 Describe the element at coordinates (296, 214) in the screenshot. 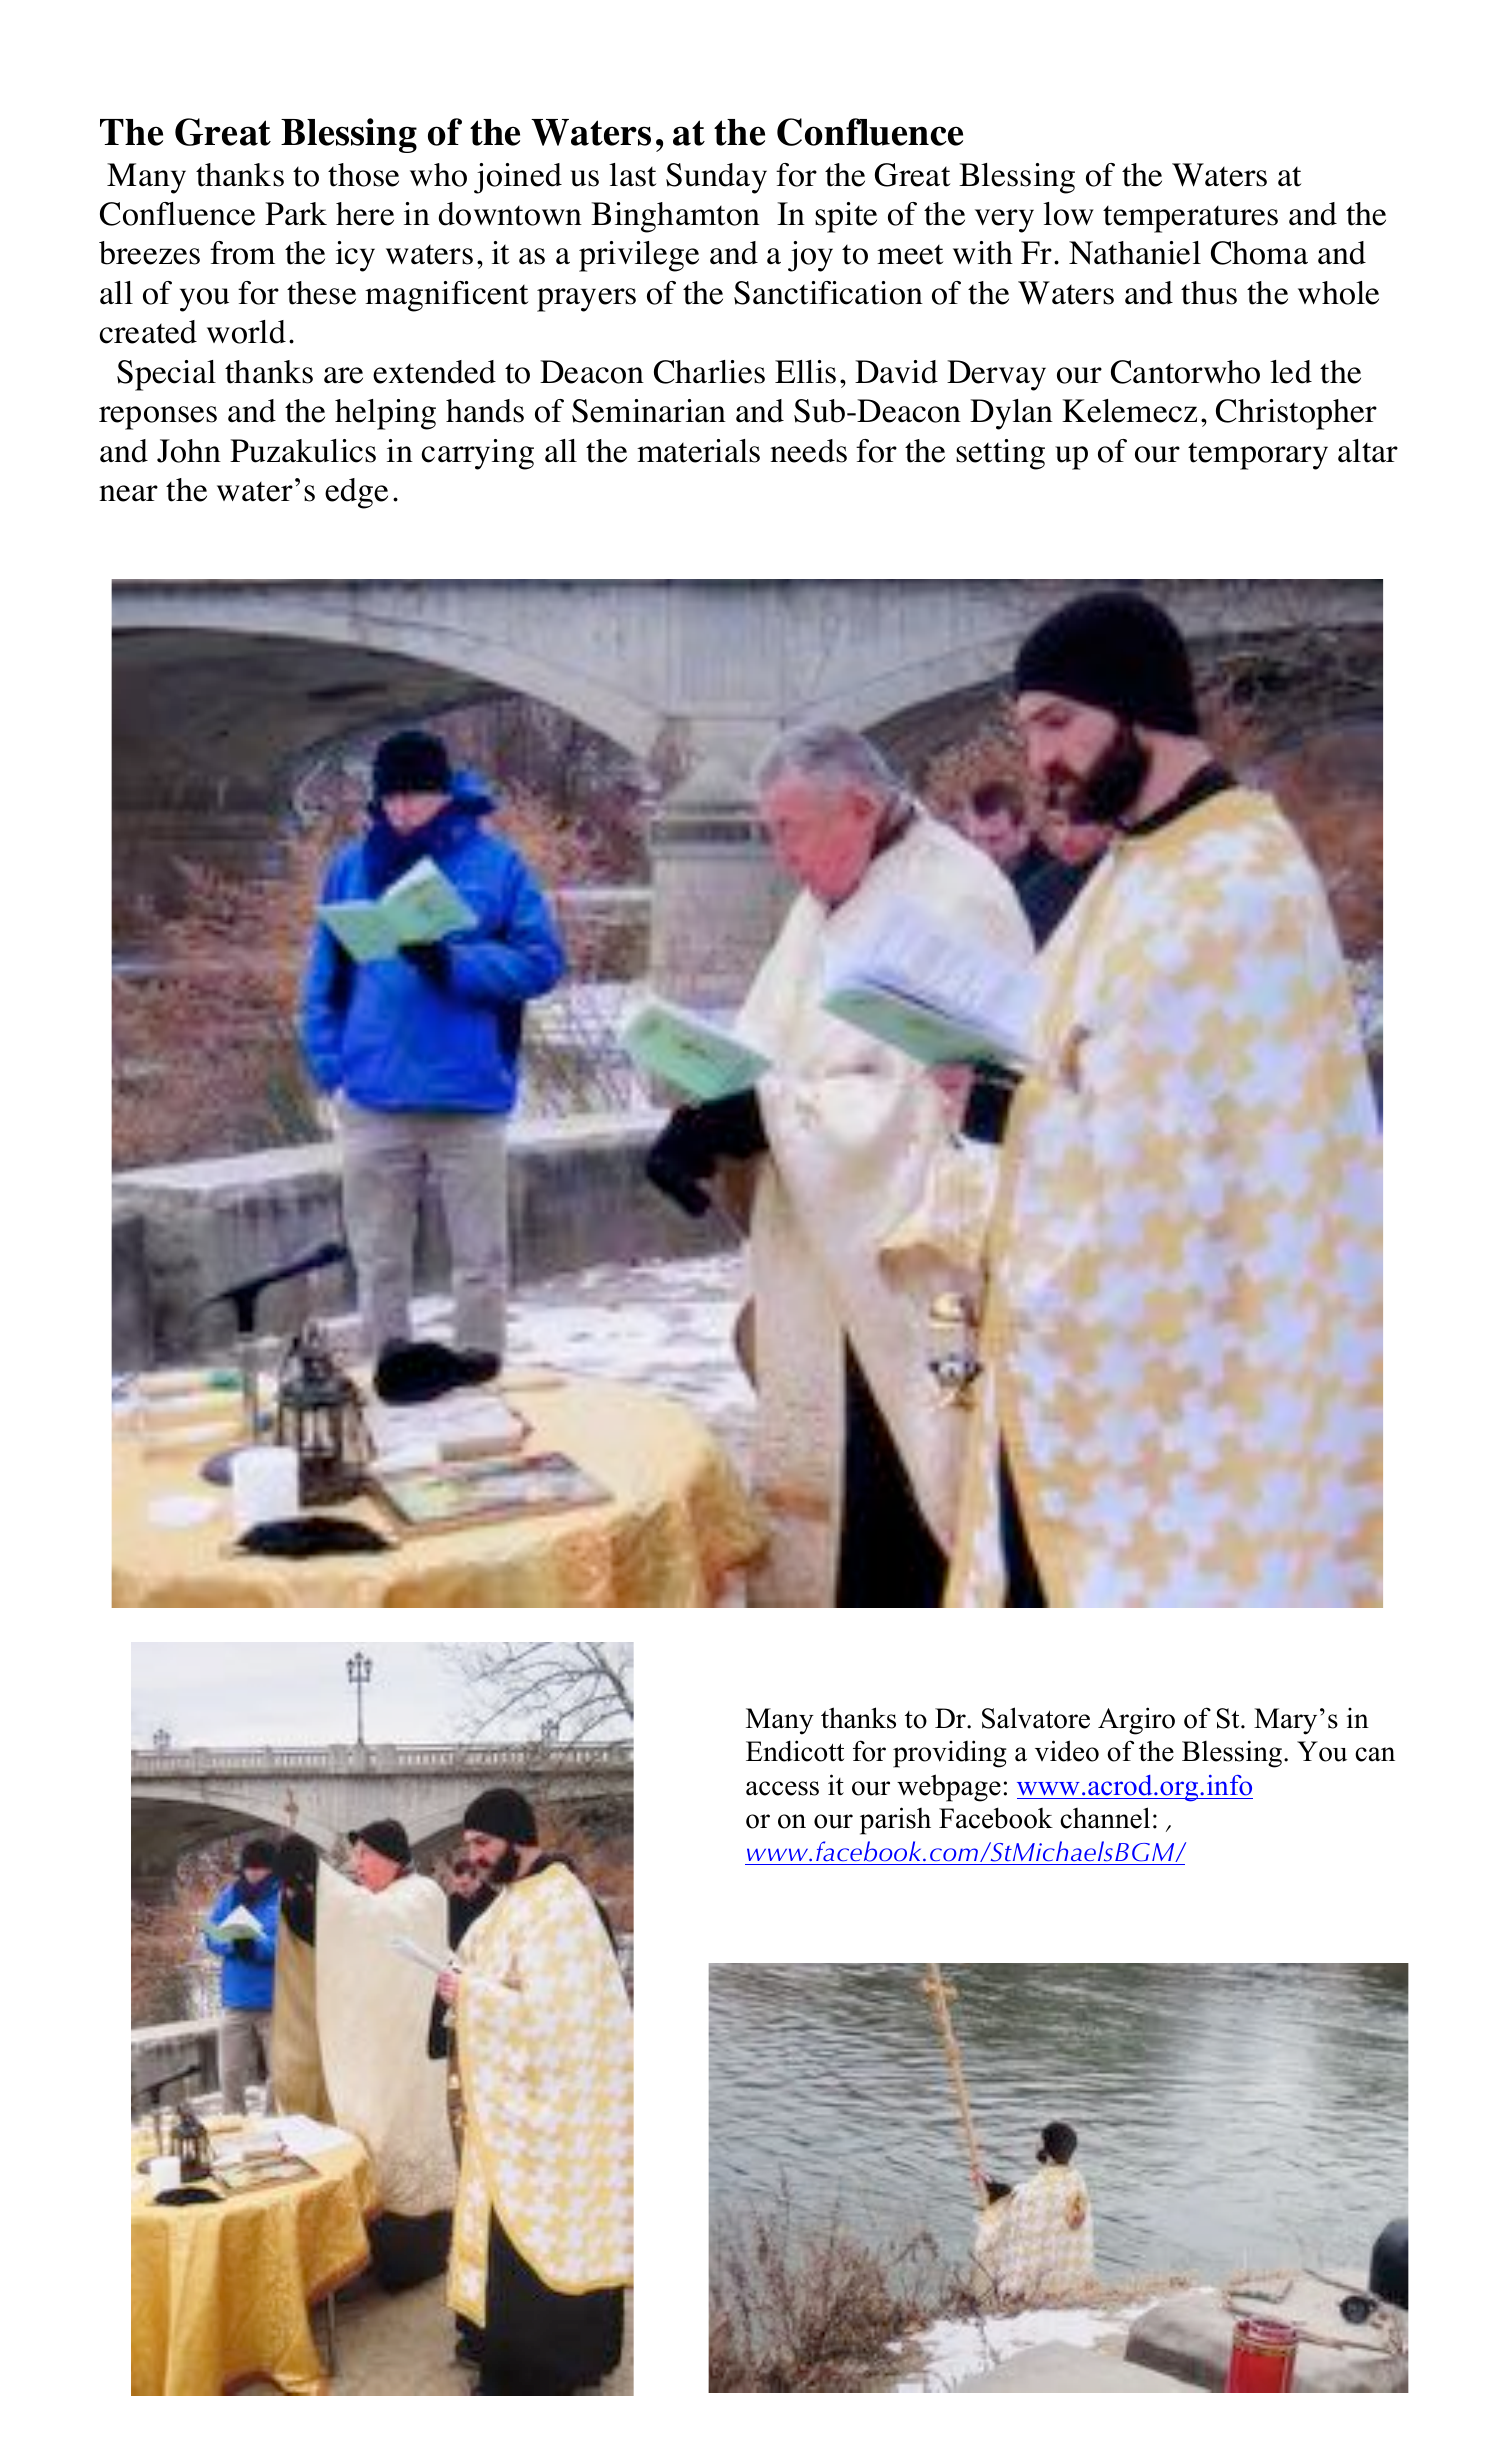

I see `Park` at that location.
